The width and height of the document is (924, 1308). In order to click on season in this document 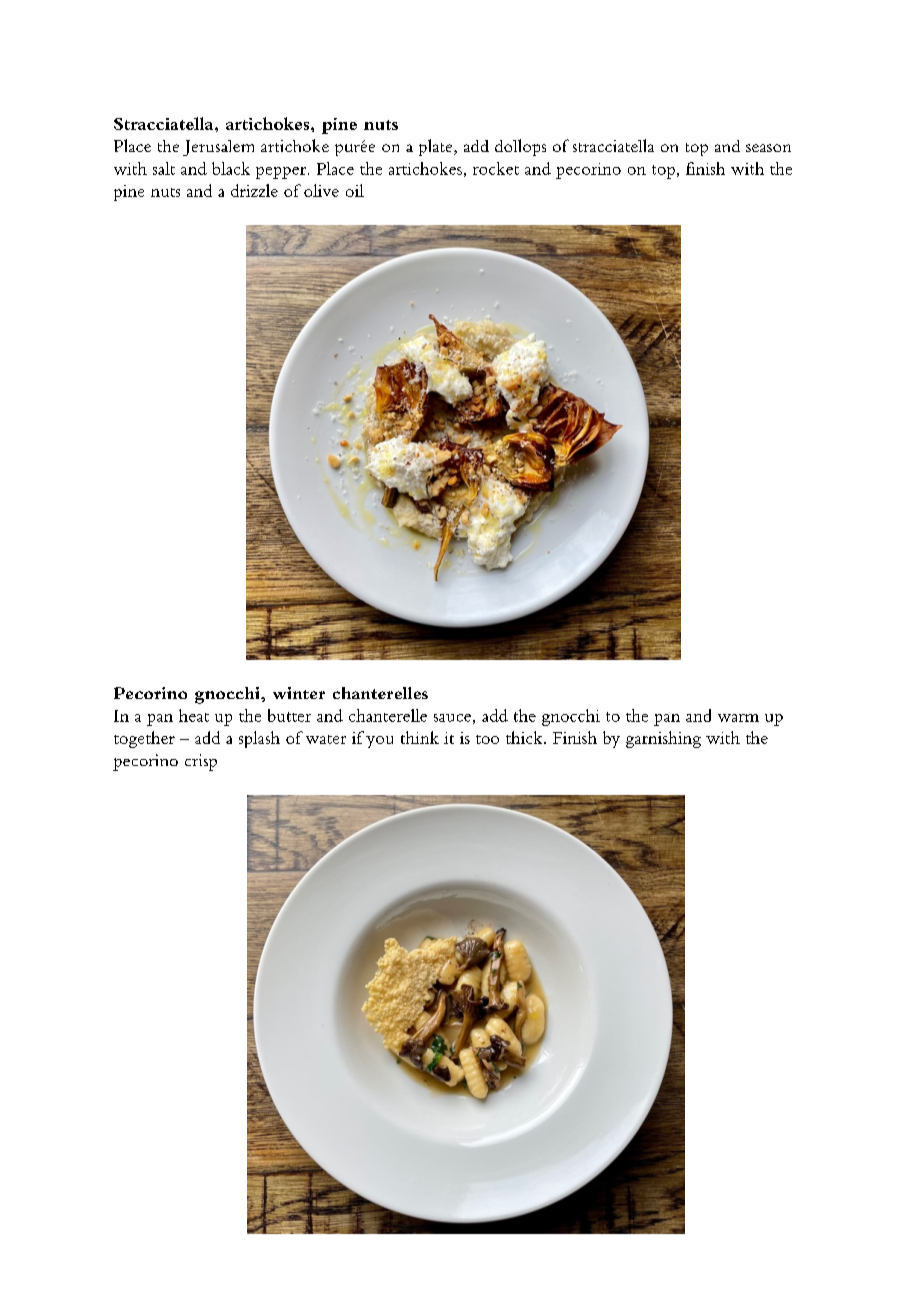, I will do `click(768, 148)`.
